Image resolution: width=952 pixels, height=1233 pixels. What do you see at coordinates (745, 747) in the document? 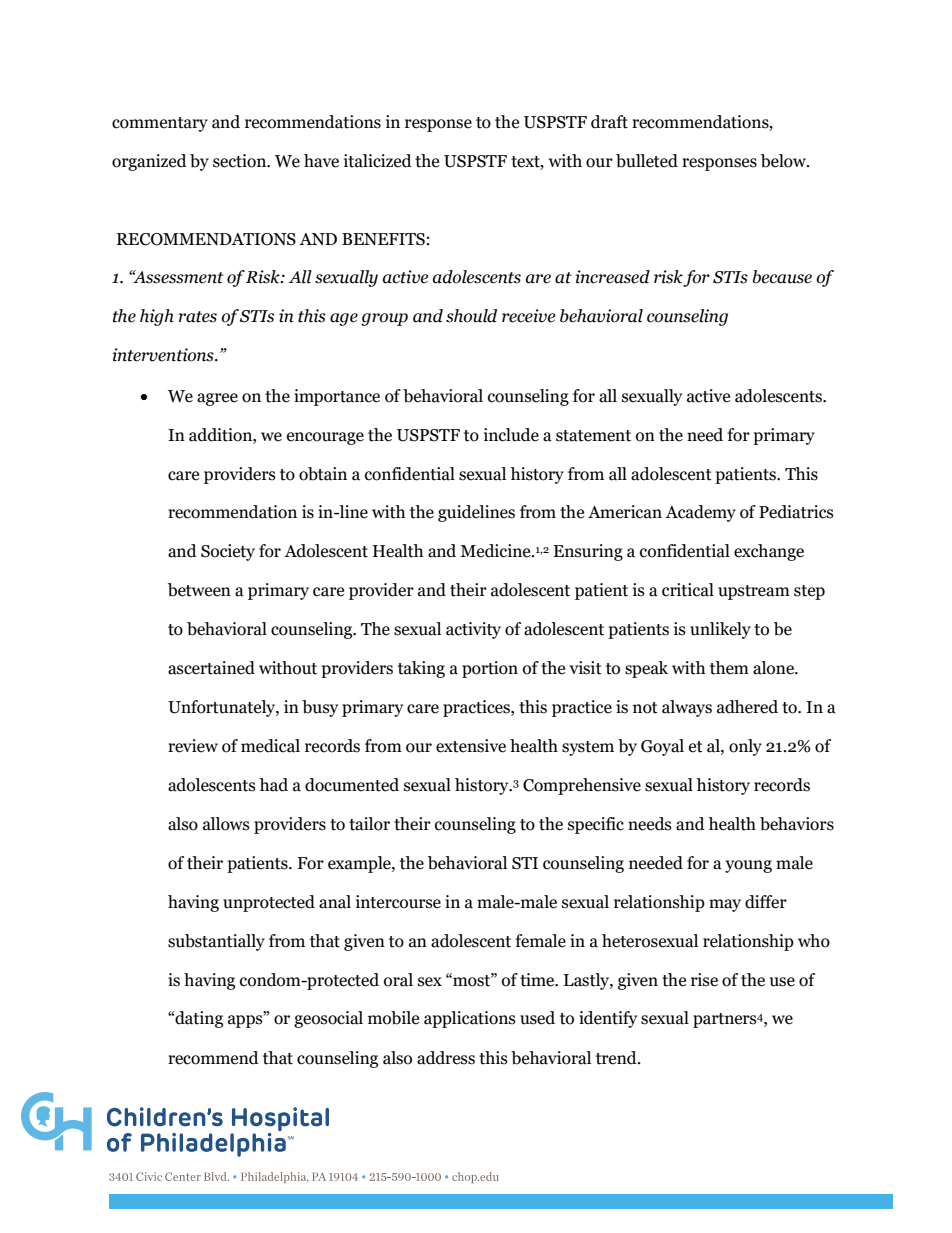
I see `only` at bounding box center [745, 747].
